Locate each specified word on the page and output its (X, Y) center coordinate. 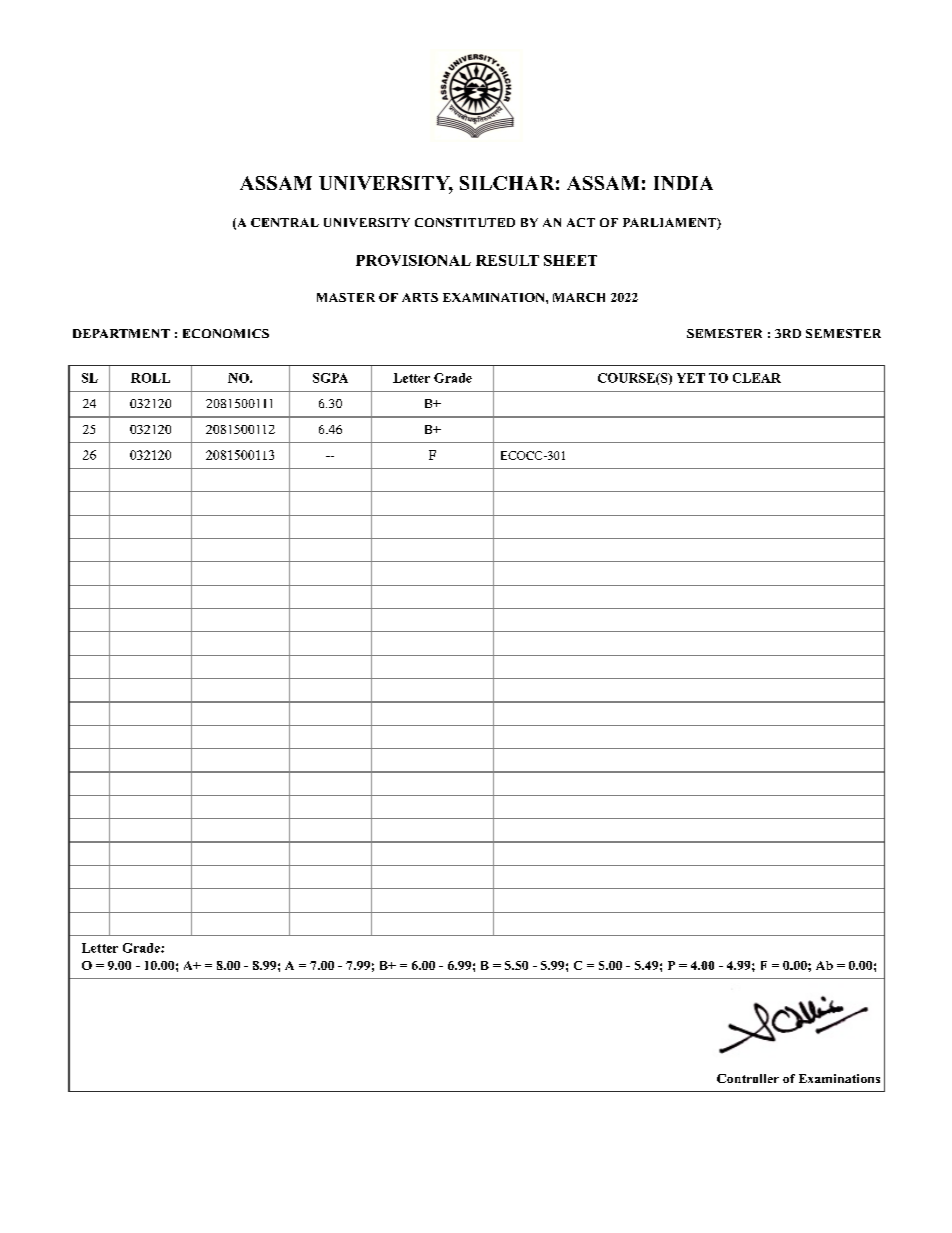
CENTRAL (285, 222)
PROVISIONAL (413, 260)
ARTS (420, 297)
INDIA (683, 183)
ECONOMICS (226, 333)
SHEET (570, 260)
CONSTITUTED (465, 222)
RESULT (507, 260)
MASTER (346, 297)
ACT (581, 222)
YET (691, 378)
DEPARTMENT (121, 333)
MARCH (579, 297)
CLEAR (757, 378)
